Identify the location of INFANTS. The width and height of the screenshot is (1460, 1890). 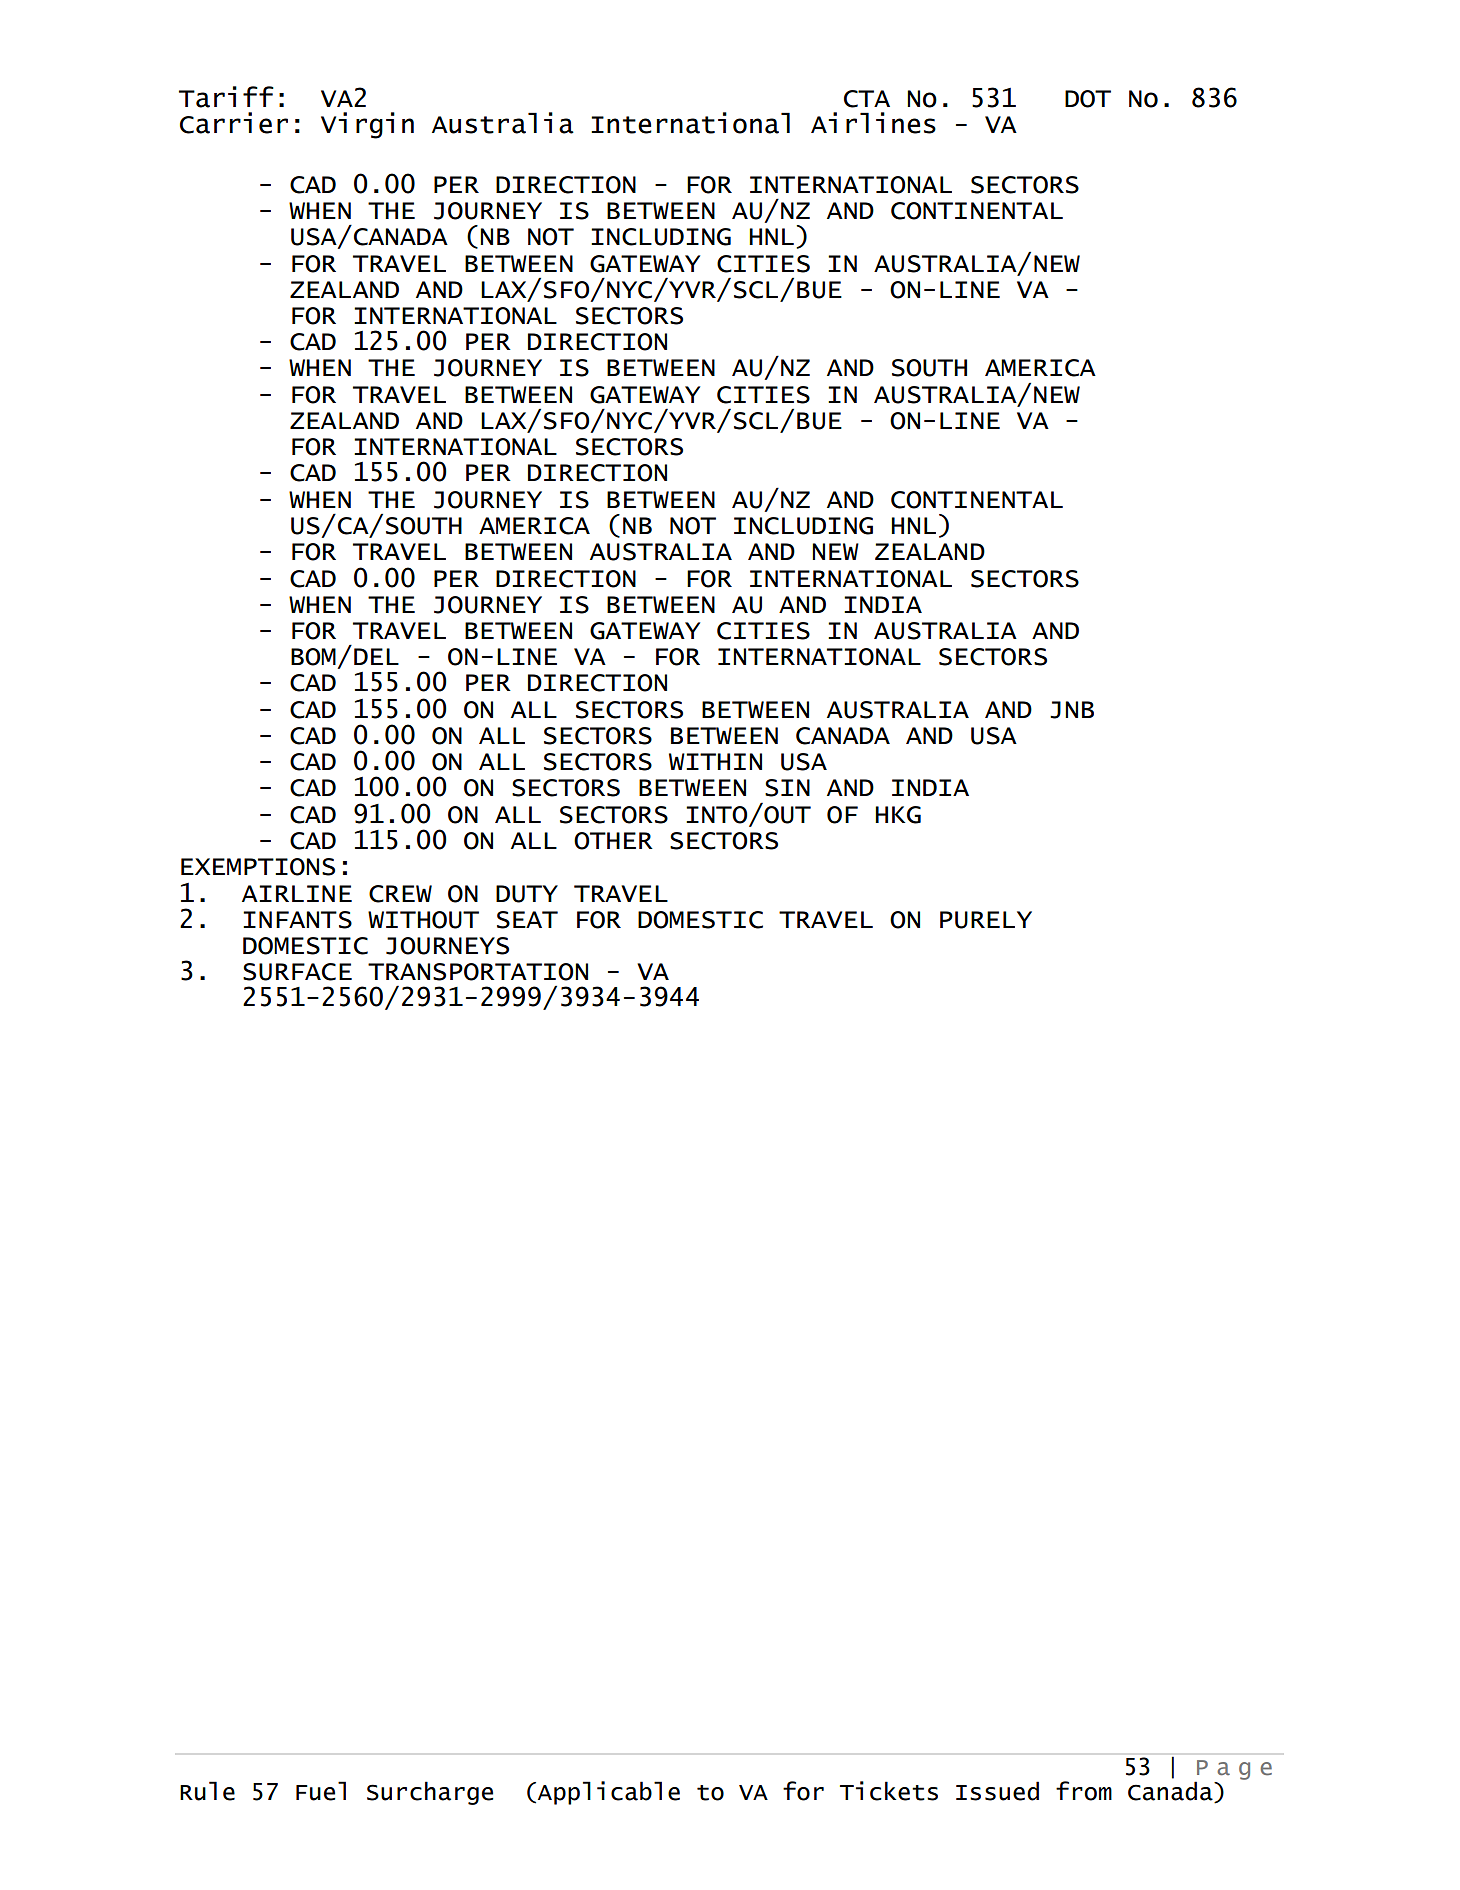
(297, 920).
